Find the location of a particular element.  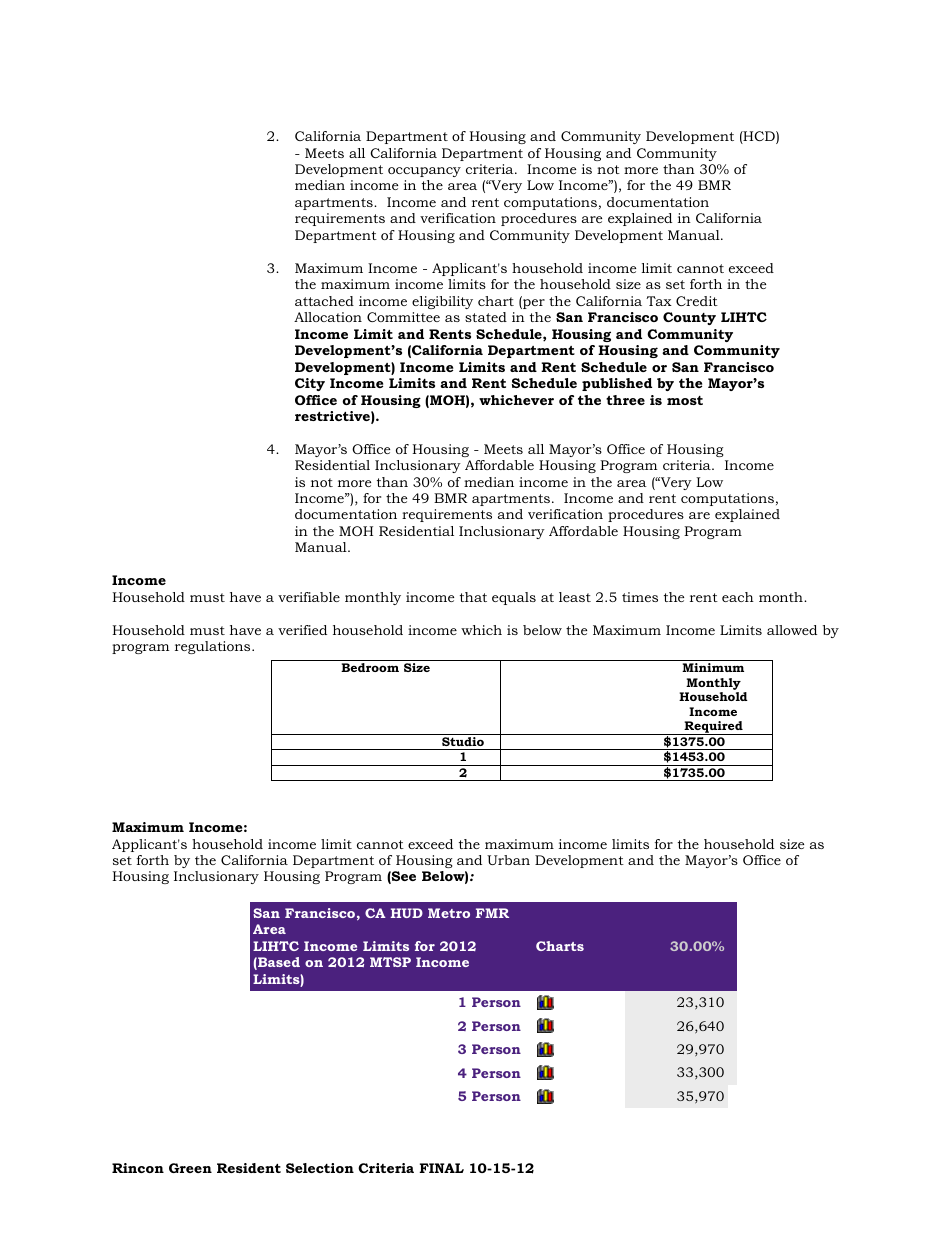

published is located at coordinates (617, 384).
